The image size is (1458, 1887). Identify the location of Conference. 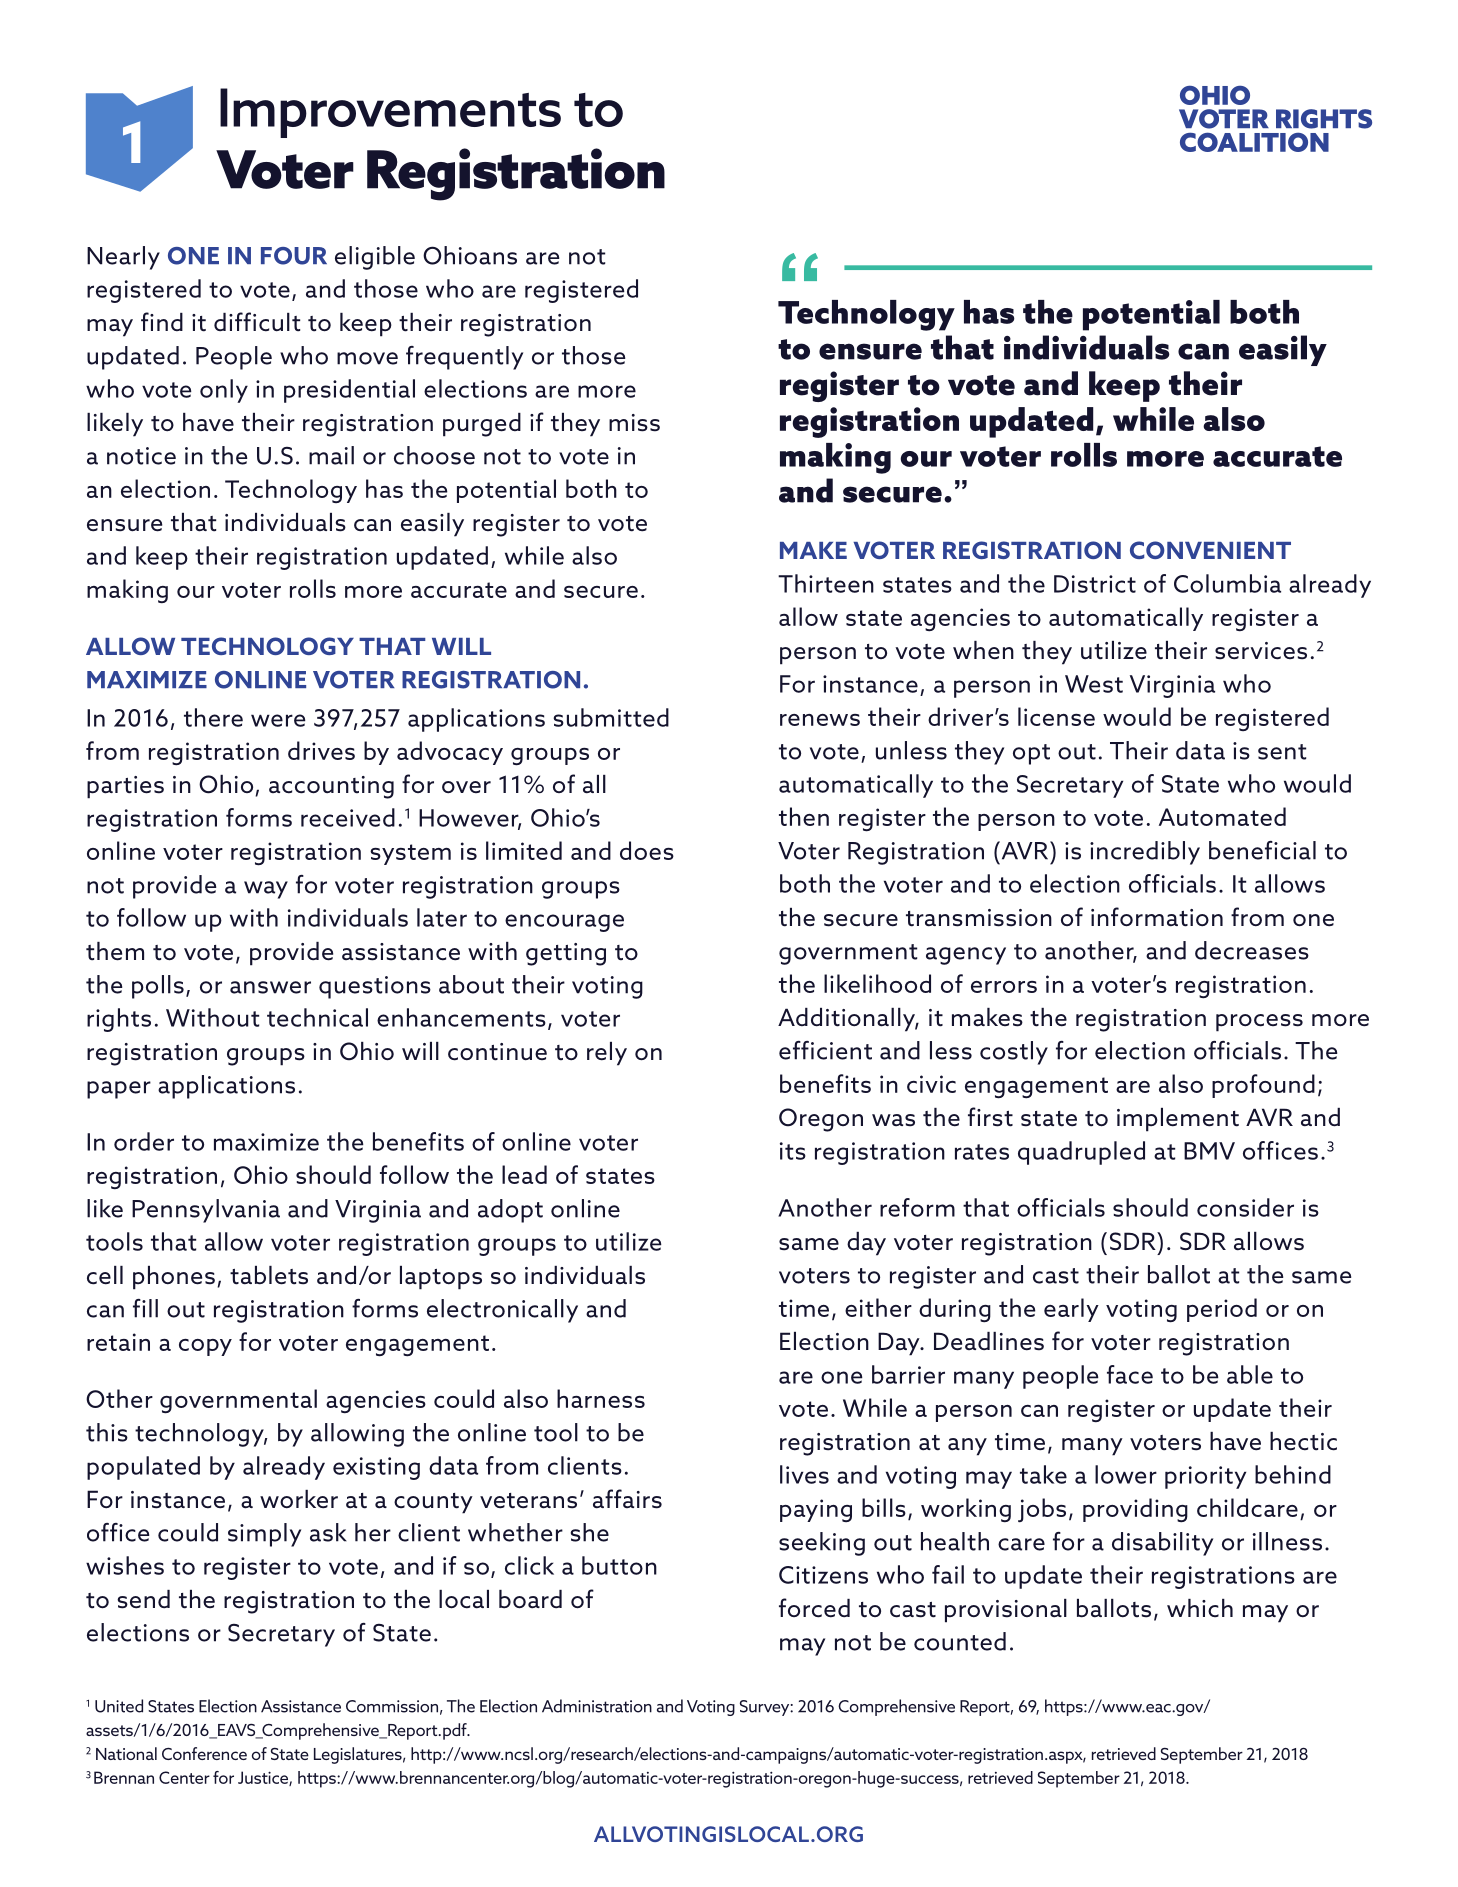
(204, 1753).
